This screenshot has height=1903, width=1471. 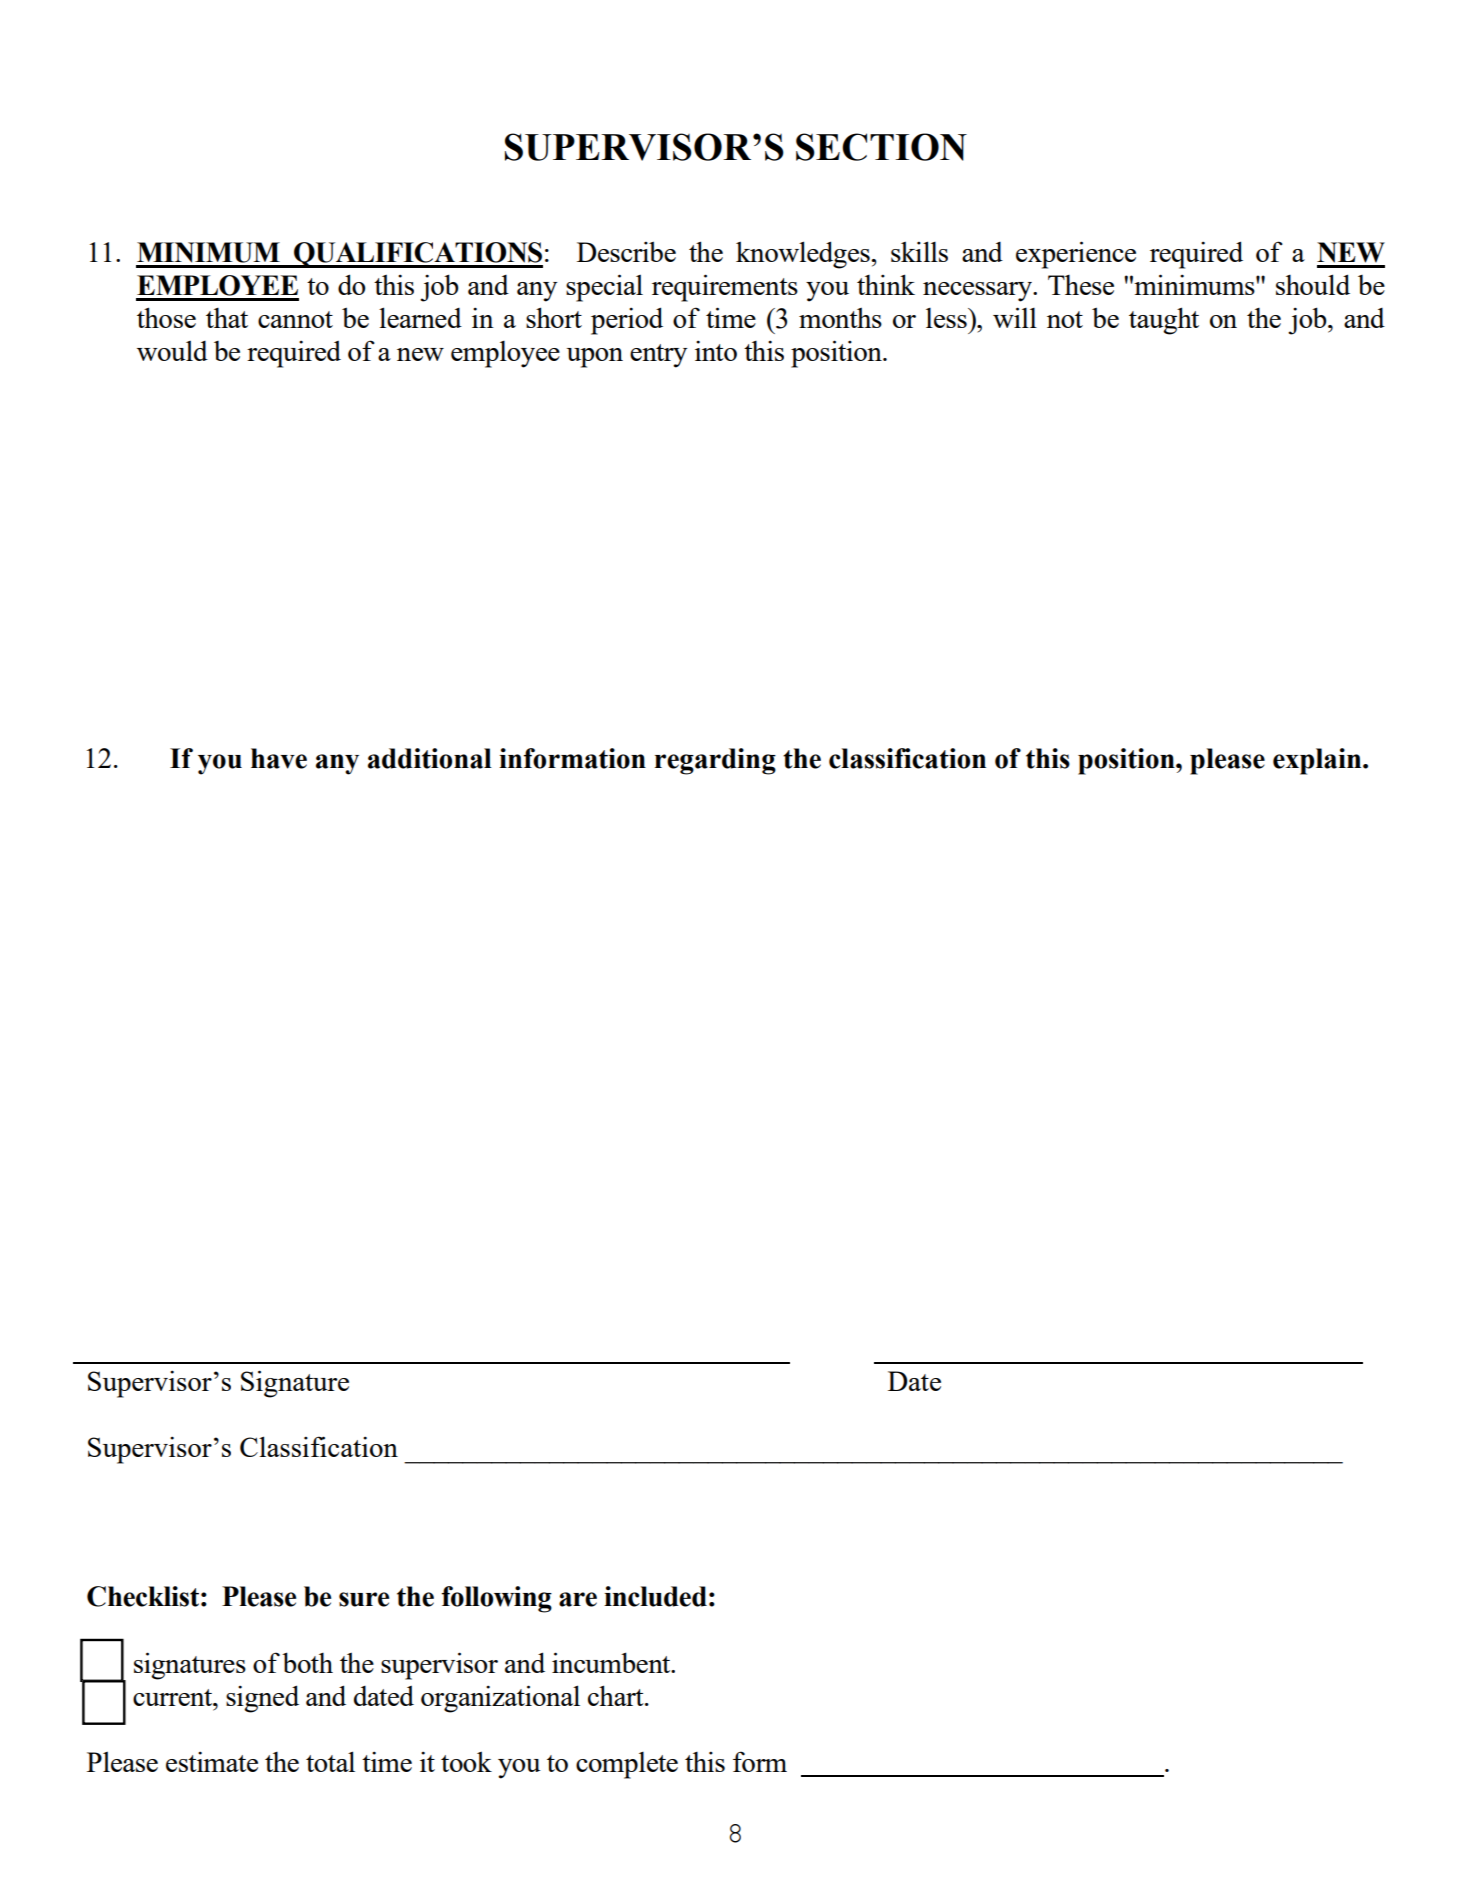 I want to click on complete, so click(x=627, y=1765).
